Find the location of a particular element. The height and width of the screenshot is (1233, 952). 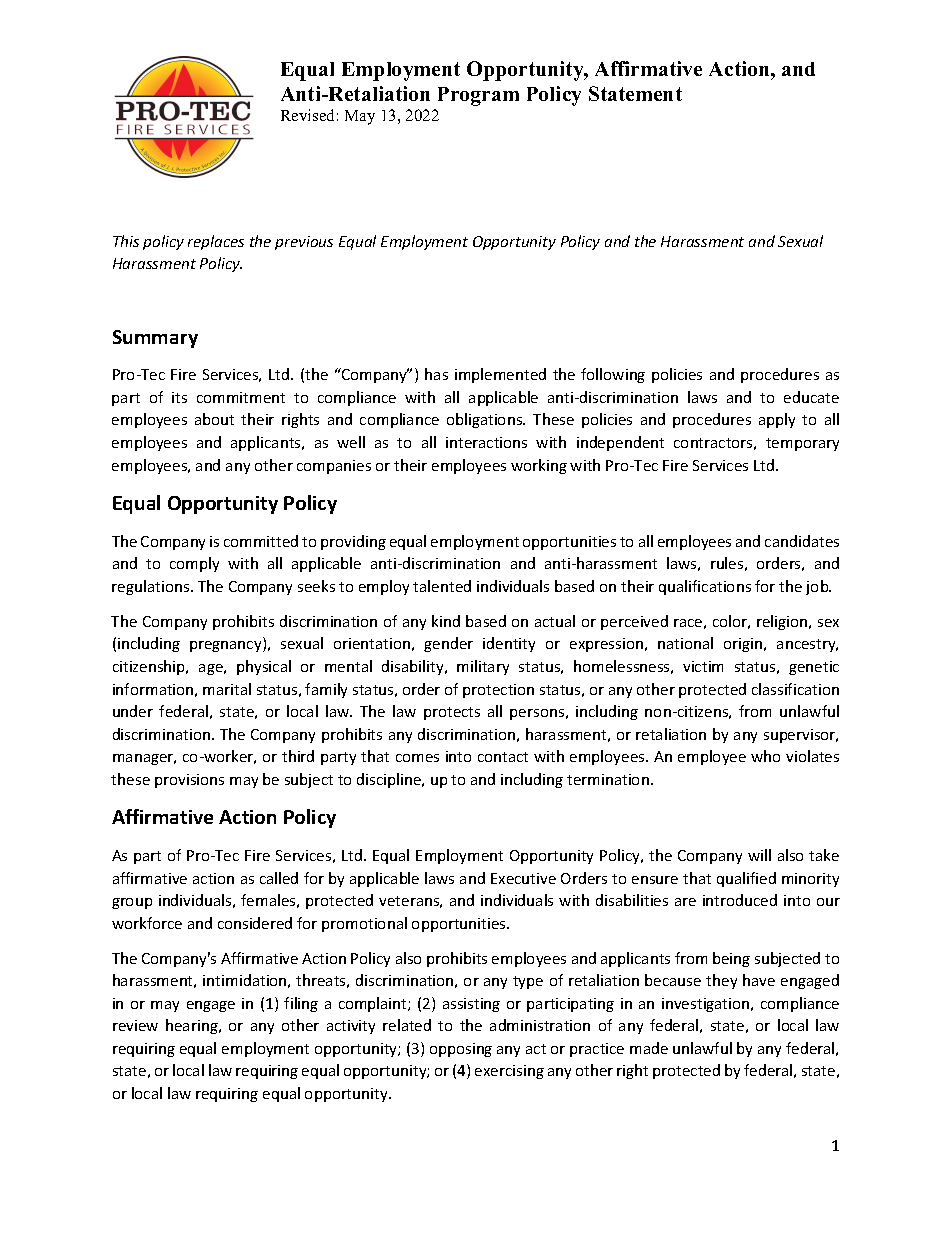

opposing is located at coordinates (461, 1050).
